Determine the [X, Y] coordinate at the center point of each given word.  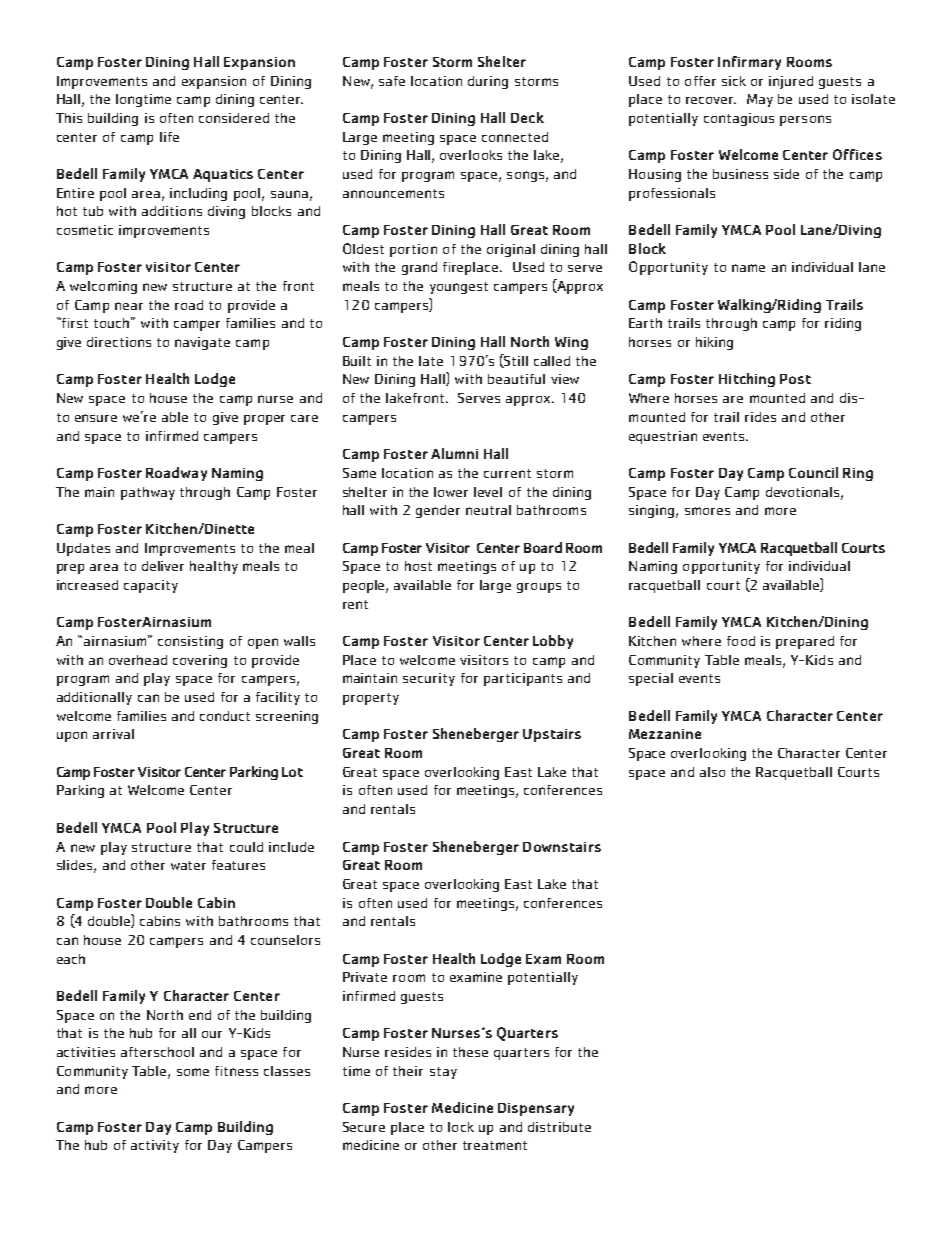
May [760, 100]
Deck [527, 117]
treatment [495, 1145]
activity [155, 1146]
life [169, 137]
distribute [559, 1127]
